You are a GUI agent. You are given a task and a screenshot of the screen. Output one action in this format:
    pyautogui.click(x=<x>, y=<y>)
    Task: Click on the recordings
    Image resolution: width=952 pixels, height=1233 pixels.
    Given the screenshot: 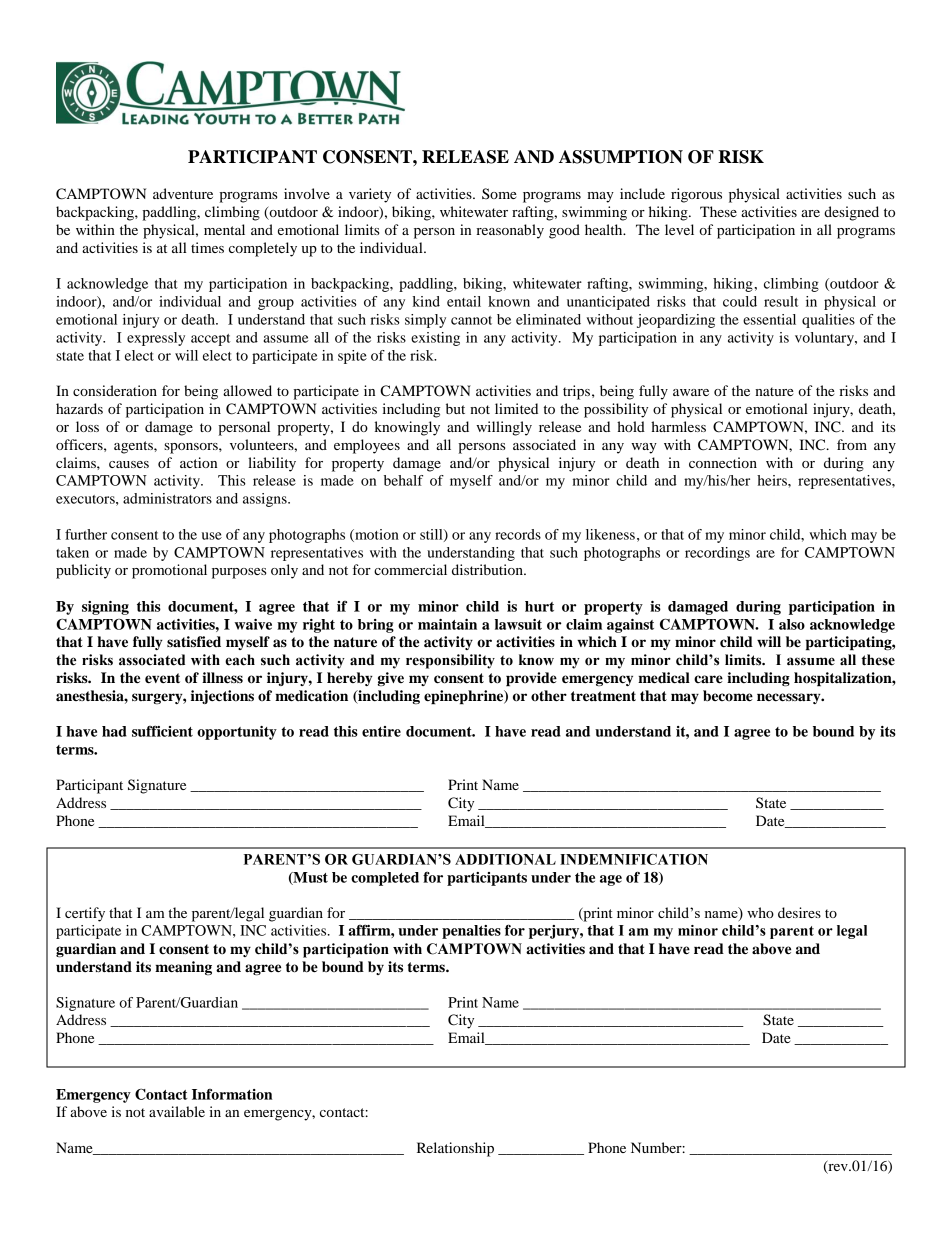 What is the action you would take?
    pyautogui.click(x=717, y=554)
